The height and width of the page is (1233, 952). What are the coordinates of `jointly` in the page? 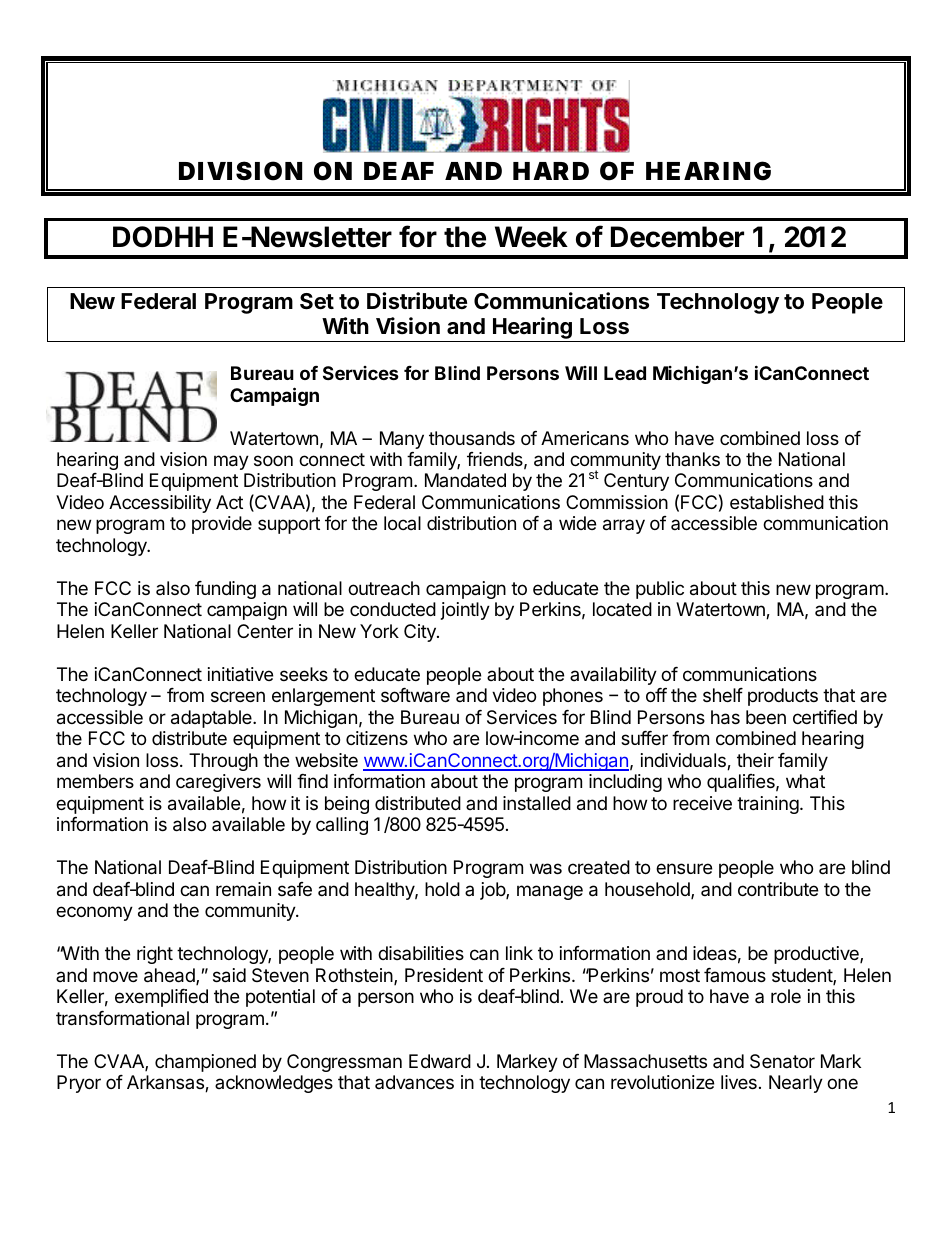 It's located at (465, 611).
